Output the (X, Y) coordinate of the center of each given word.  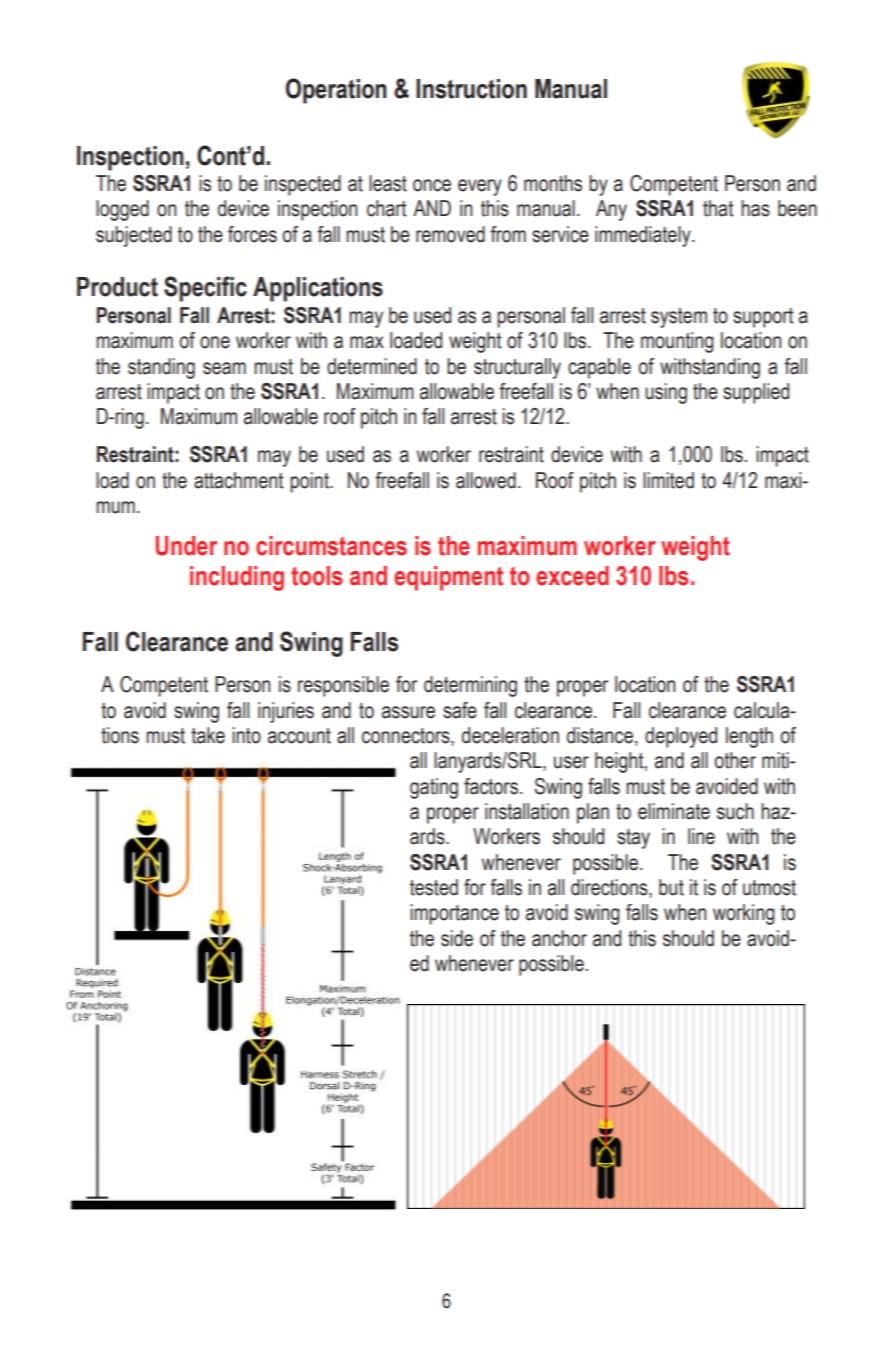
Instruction (471, 89)
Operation (336, 91)
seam (224, 368)
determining (470, 686)
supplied (756, 393)
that (718, 208)
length (749, 737)
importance (454, 914)
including (237, 578)
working (743, 914)
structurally (517, 368)
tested (434, 887)
